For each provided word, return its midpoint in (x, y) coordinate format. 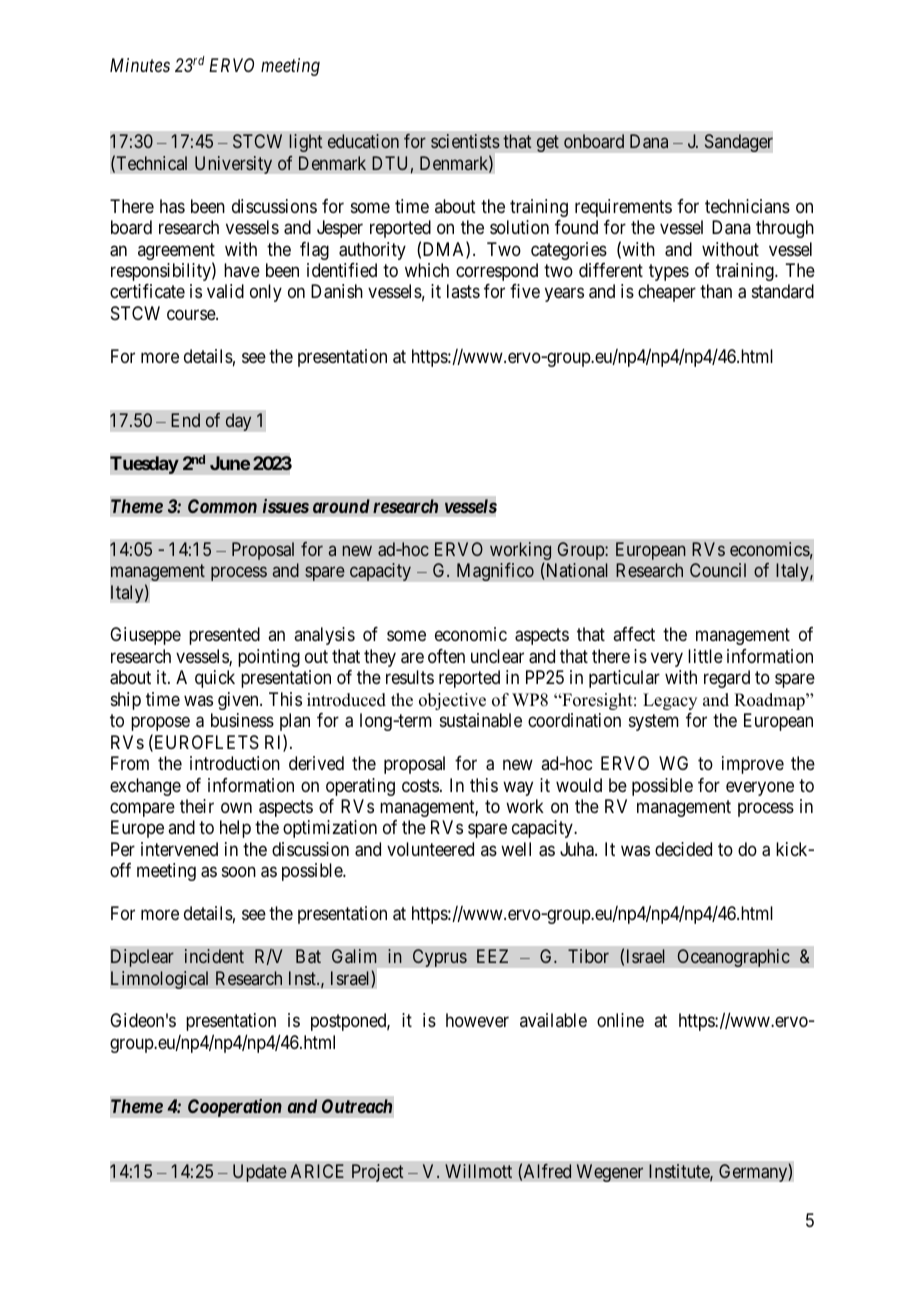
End (185, 420)
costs (420, 785)
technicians (747, 206)
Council (718, 570)
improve (753, 765)
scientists (465, 141)
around (341, 506)
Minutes (140, 65)
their (197, 806)
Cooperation (235, 1108)
